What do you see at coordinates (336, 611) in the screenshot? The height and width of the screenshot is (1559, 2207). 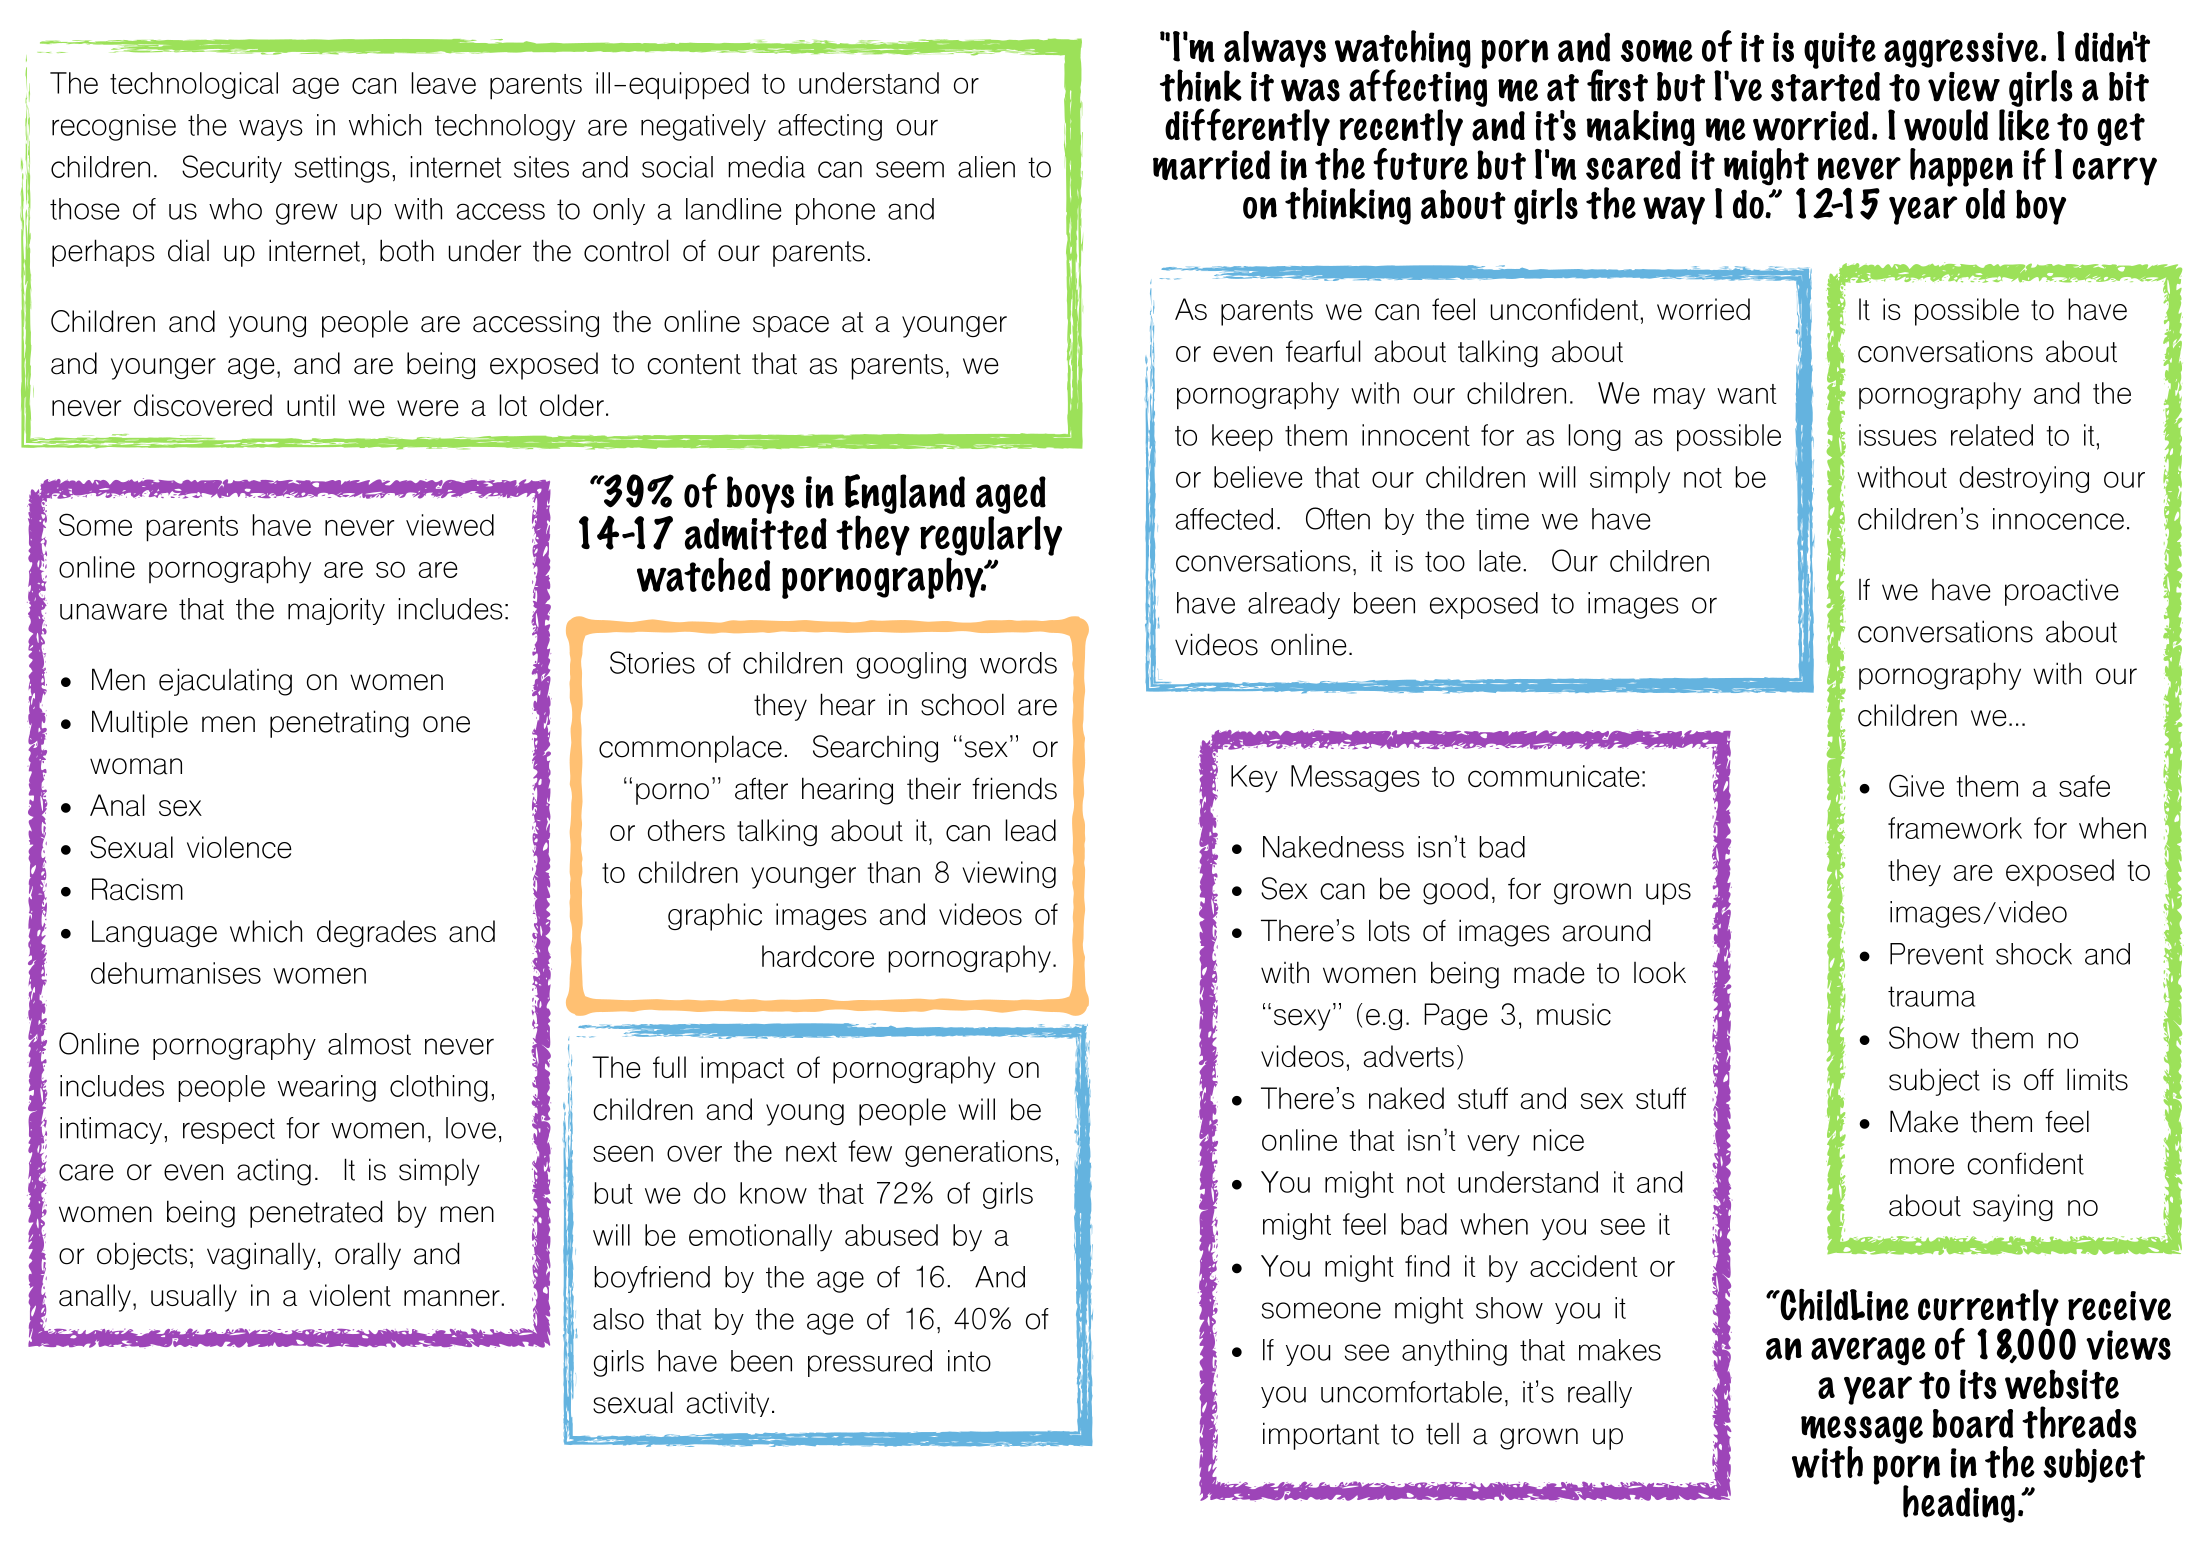 I see `majority` at bounding box center [336, 611].
